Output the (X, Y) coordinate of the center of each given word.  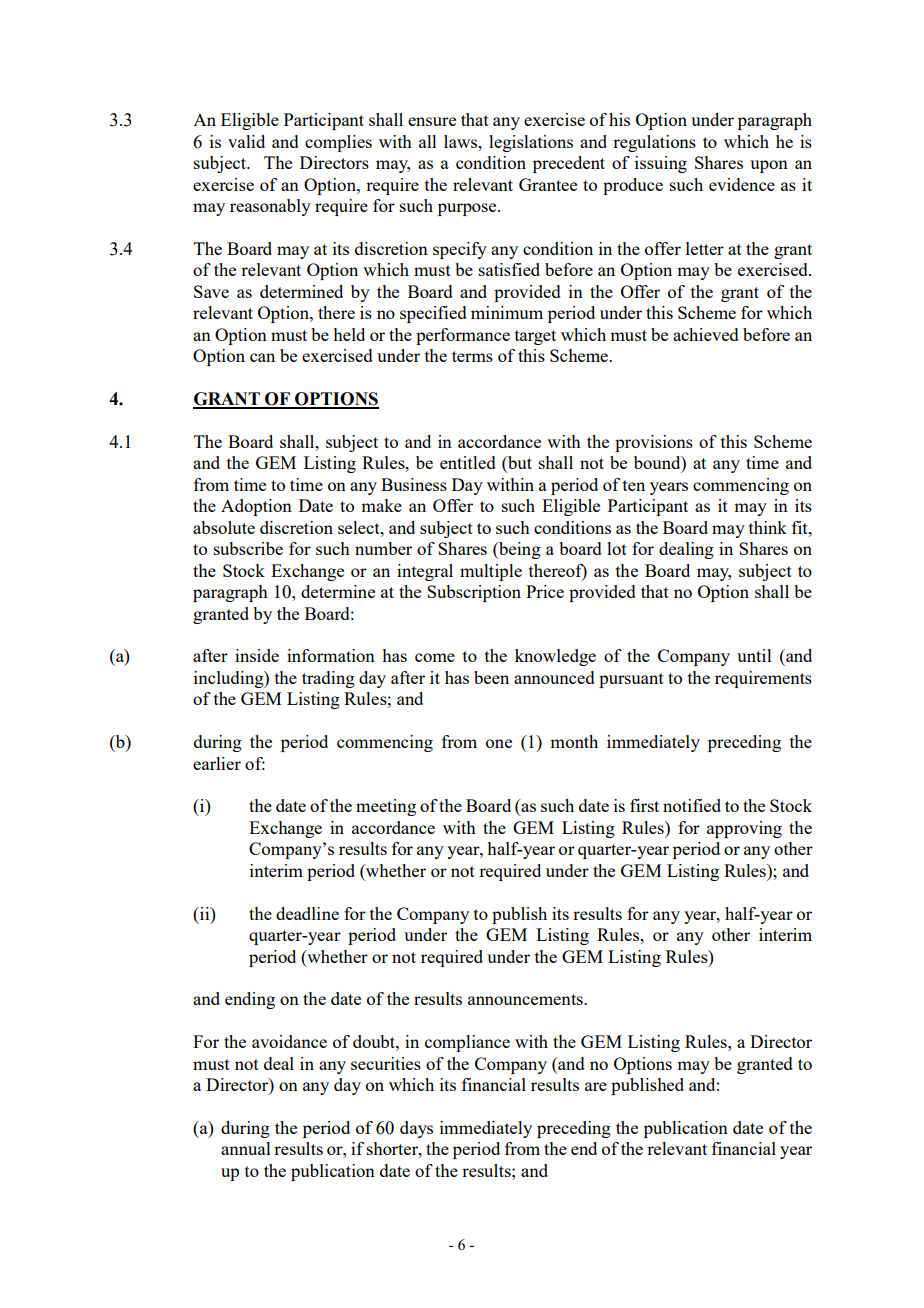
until (754, 655)
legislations (531, 143)
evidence (742, 184)
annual (246, 1148)
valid (246, 141)
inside (257, 655)
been (491, 677)
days (416, 1129)
